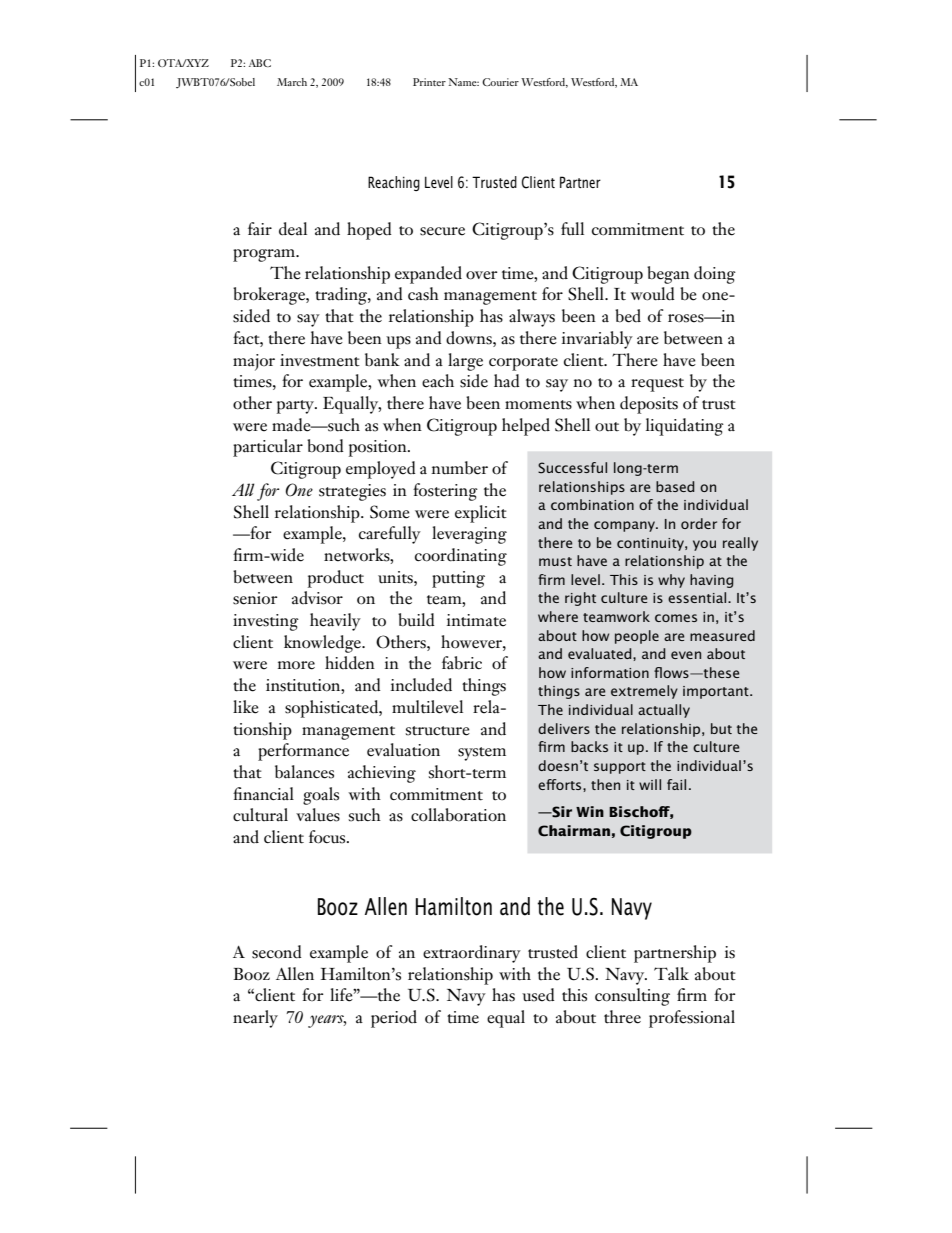 The height and width of the document is (1233, 952). I want to click on Talk, so click(671, 973).
